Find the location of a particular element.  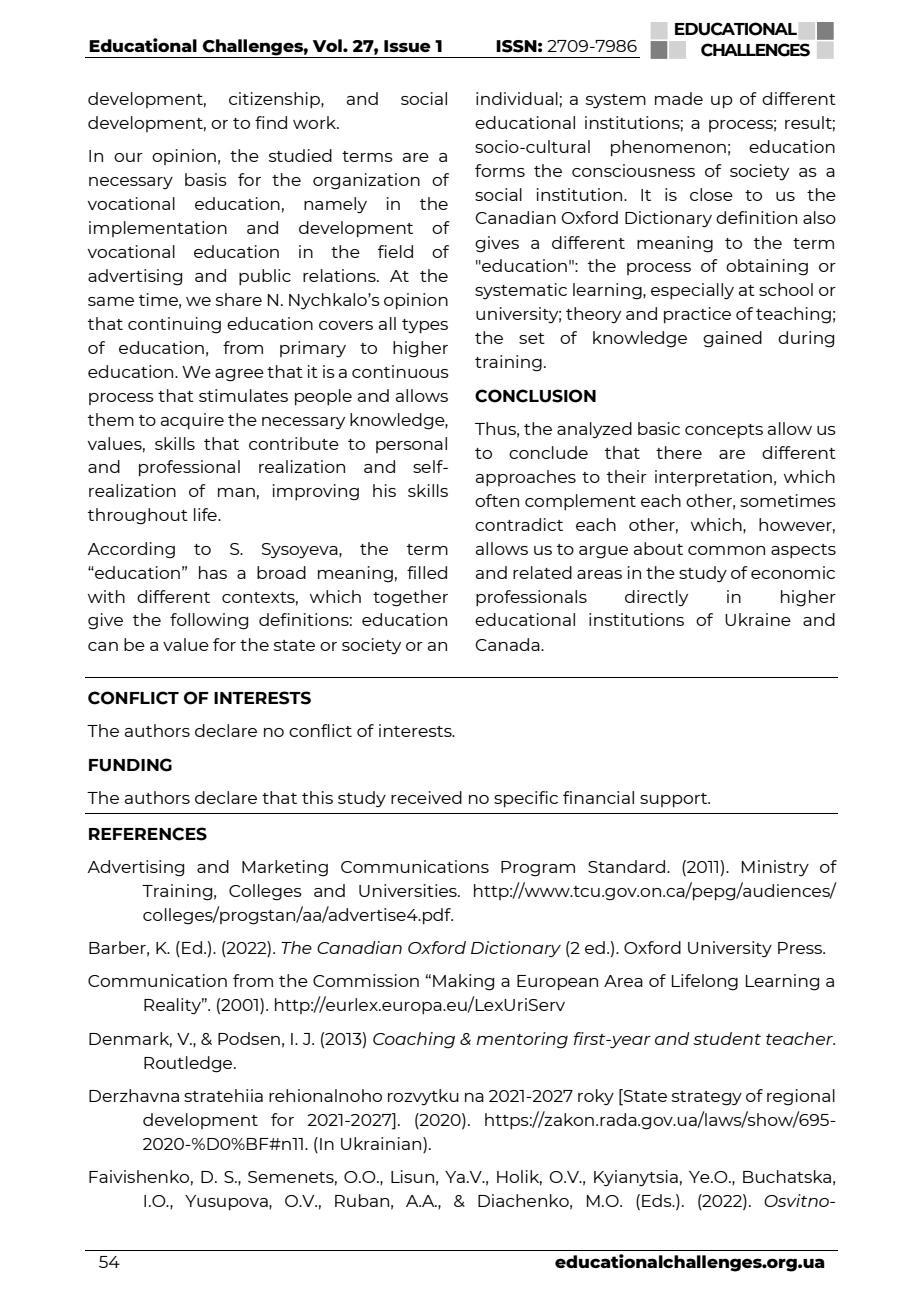

find is located at coordinates (271, 122).
